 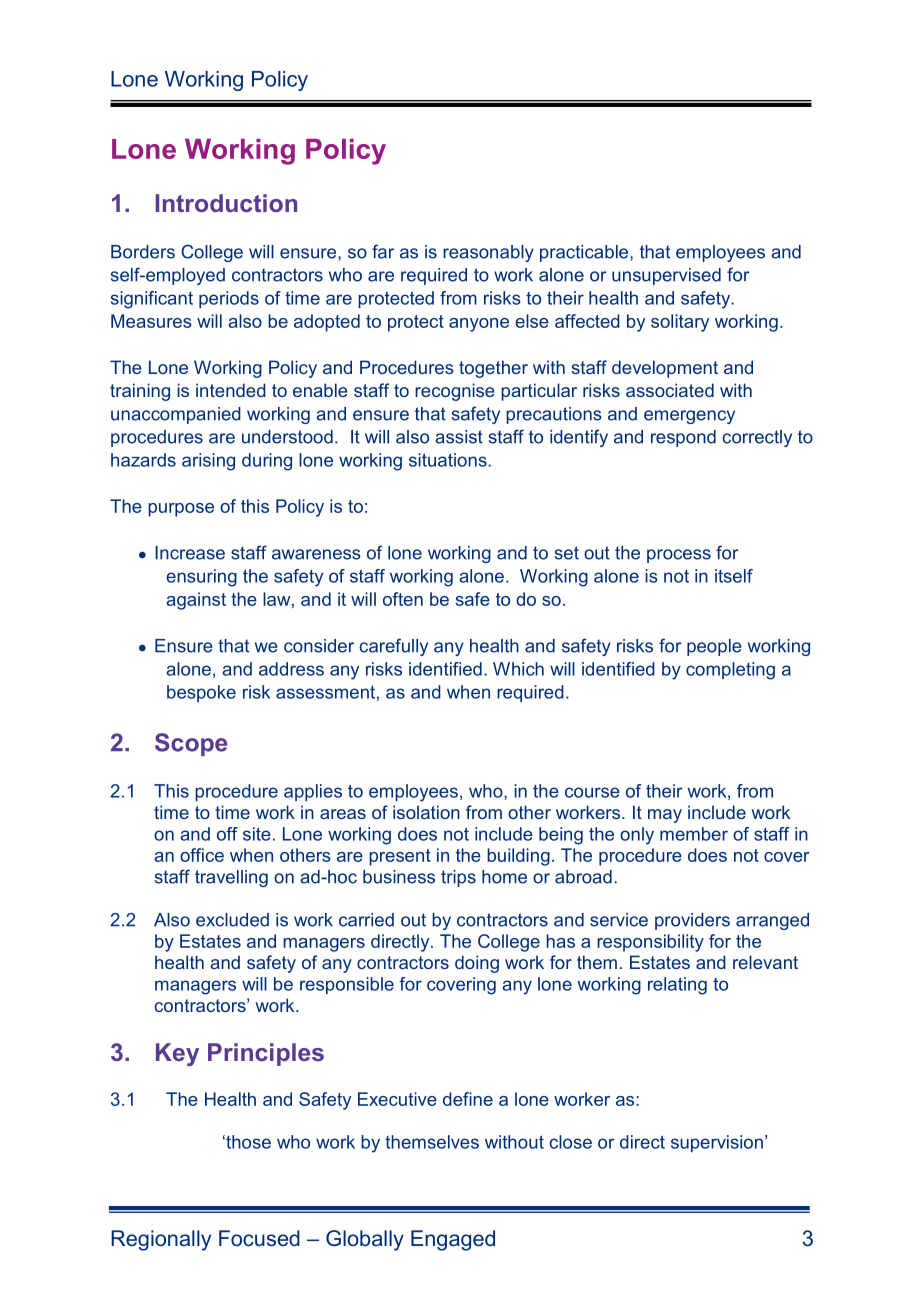 What do you see at coordinates (259, 1238) in the screenshot?
I see `Focused` at bounding box center [259, 1238].
